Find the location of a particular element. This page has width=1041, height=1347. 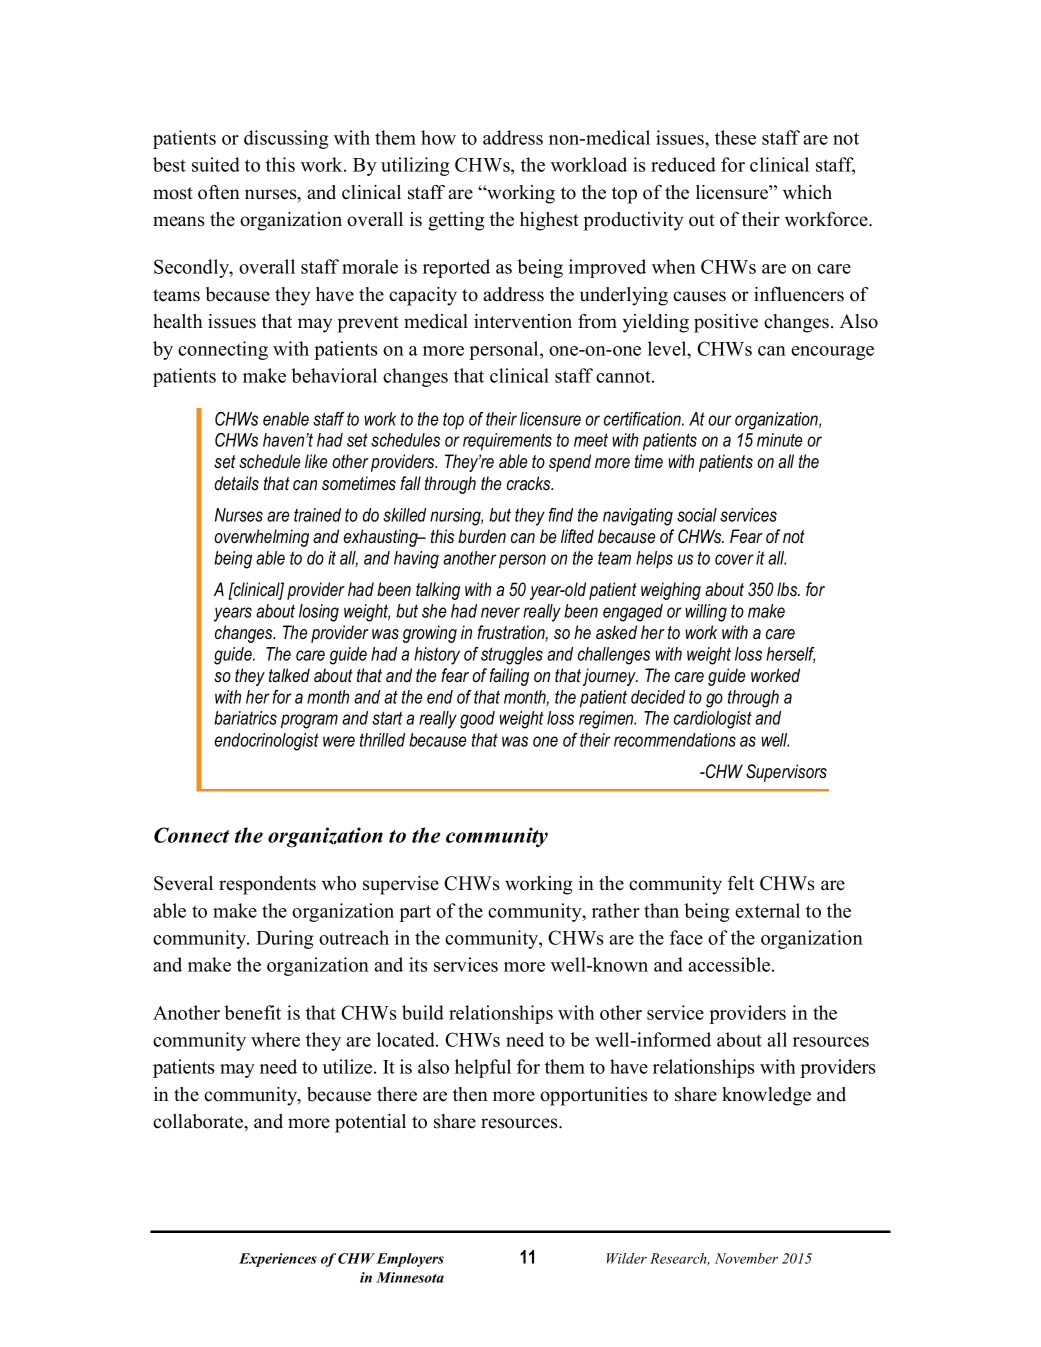

Experiences is located at coordinates (278, 1260).
